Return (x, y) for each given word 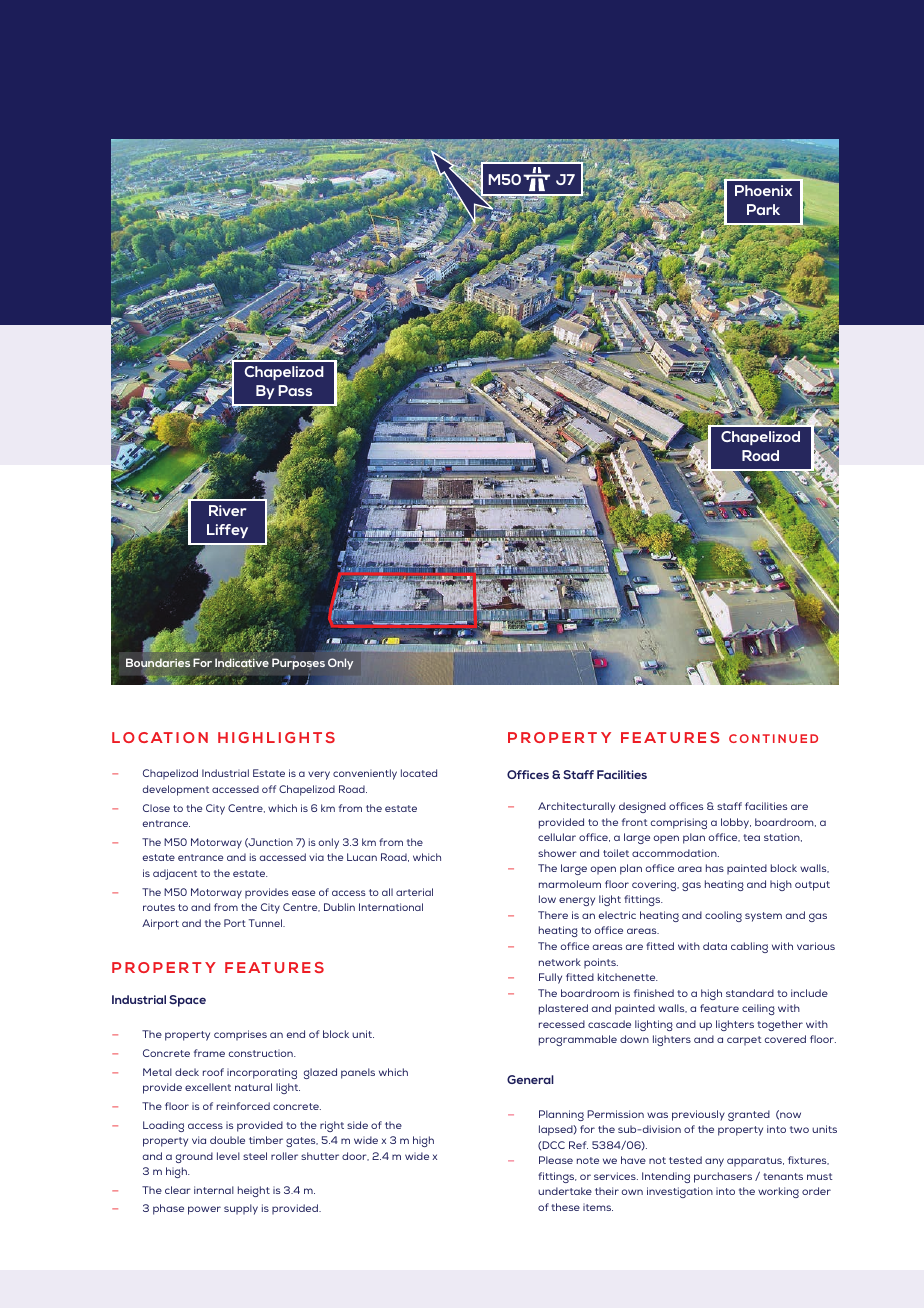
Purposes (298, 664)
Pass (295, 390)
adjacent (175, 874)
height (254, 1191)
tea (751, 837)
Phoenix (763, 190)
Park (763, 209)
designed (642, 807)
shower (557, 853)
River (228, 510)
